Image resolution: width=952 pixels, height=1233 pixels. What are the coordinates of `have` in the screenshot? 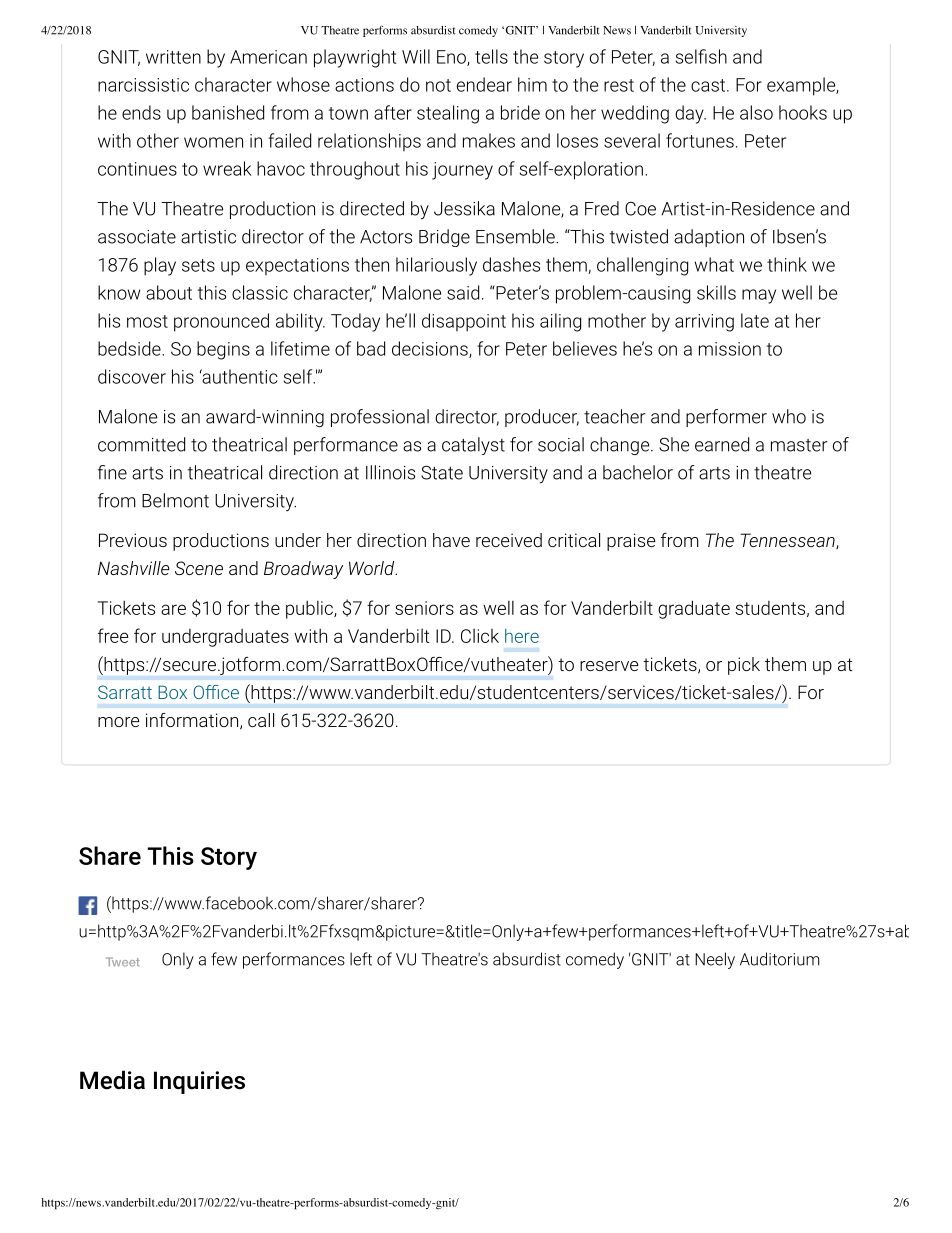 It's located at (451, 540).
